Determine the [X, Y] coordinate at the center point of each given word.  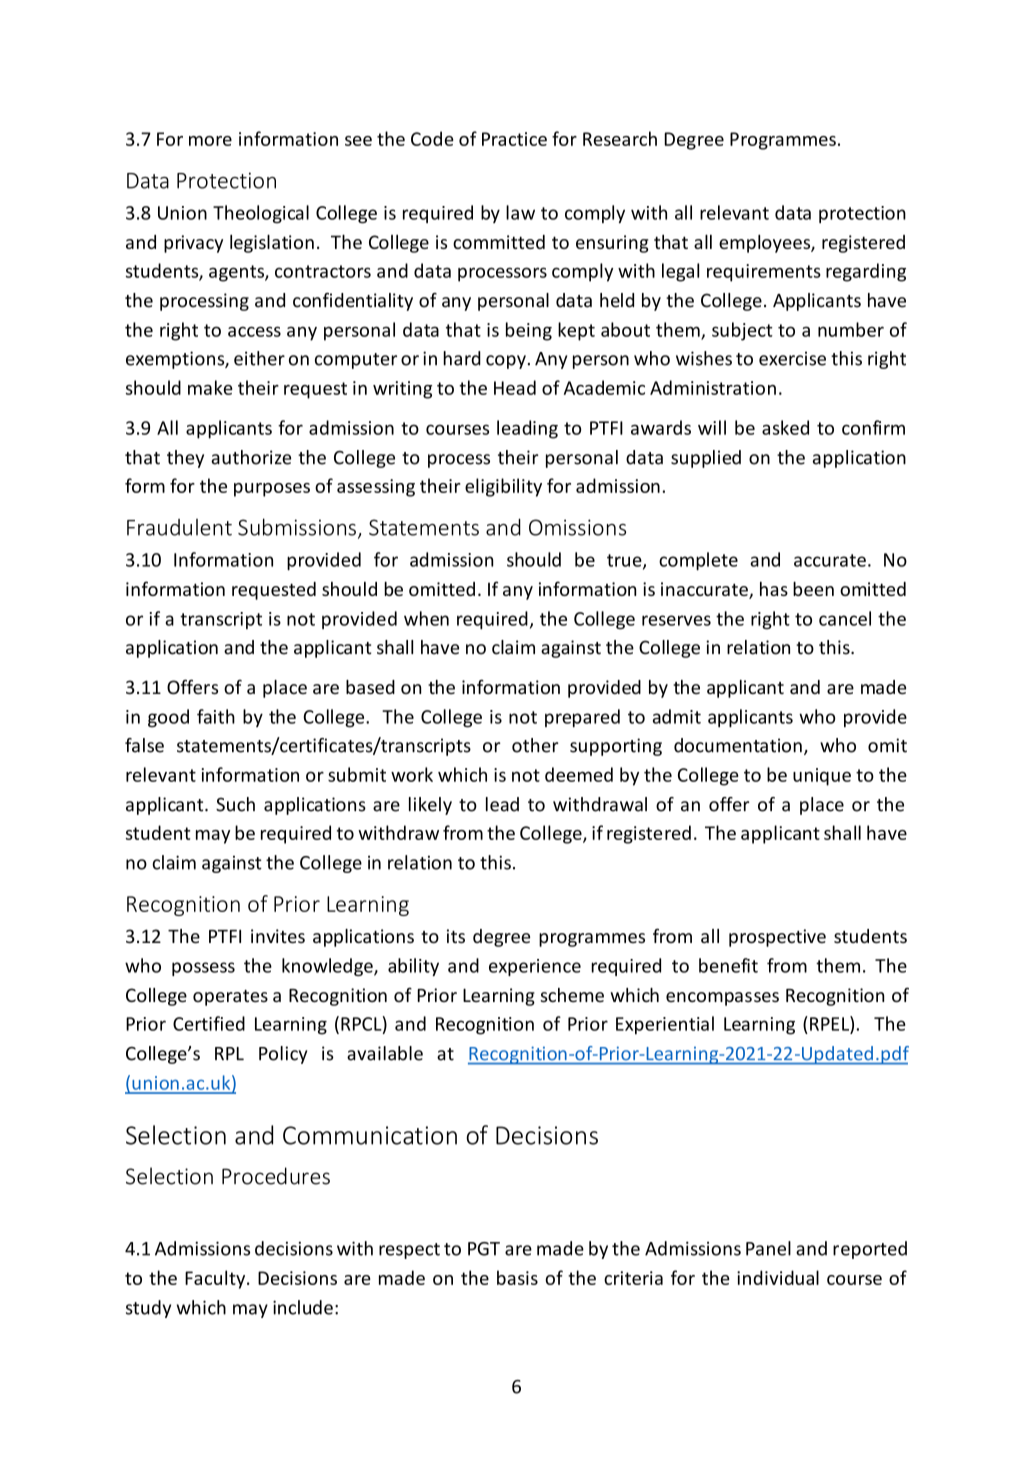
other [535, 745]
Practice [514, 139]
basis [517, 1277]
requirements [764, 273]
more [210, 141]
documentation [738, 745]
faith [216, 716]
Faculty [216, 1279]
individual [778, 1277]
